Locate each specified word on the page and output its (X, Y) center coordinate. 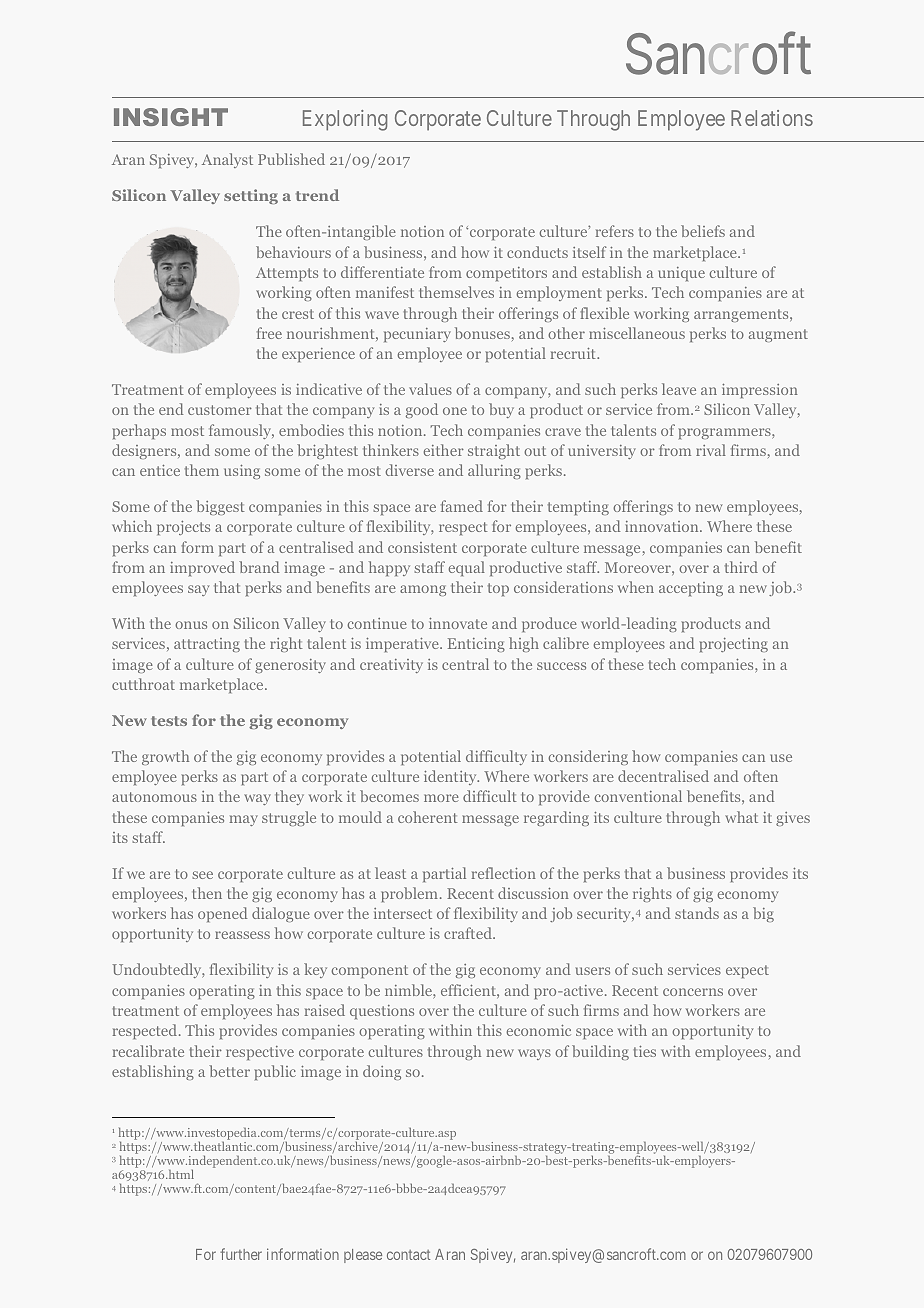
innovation (663, 526)
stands (697, 913)
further (241, 1254)
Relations (772, 118)
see (202, 875)
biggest (220, 507)
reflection (504, 873)
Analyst (227, 160)
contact (408, 1255)
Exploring (345, 120)
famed (462, 506)
